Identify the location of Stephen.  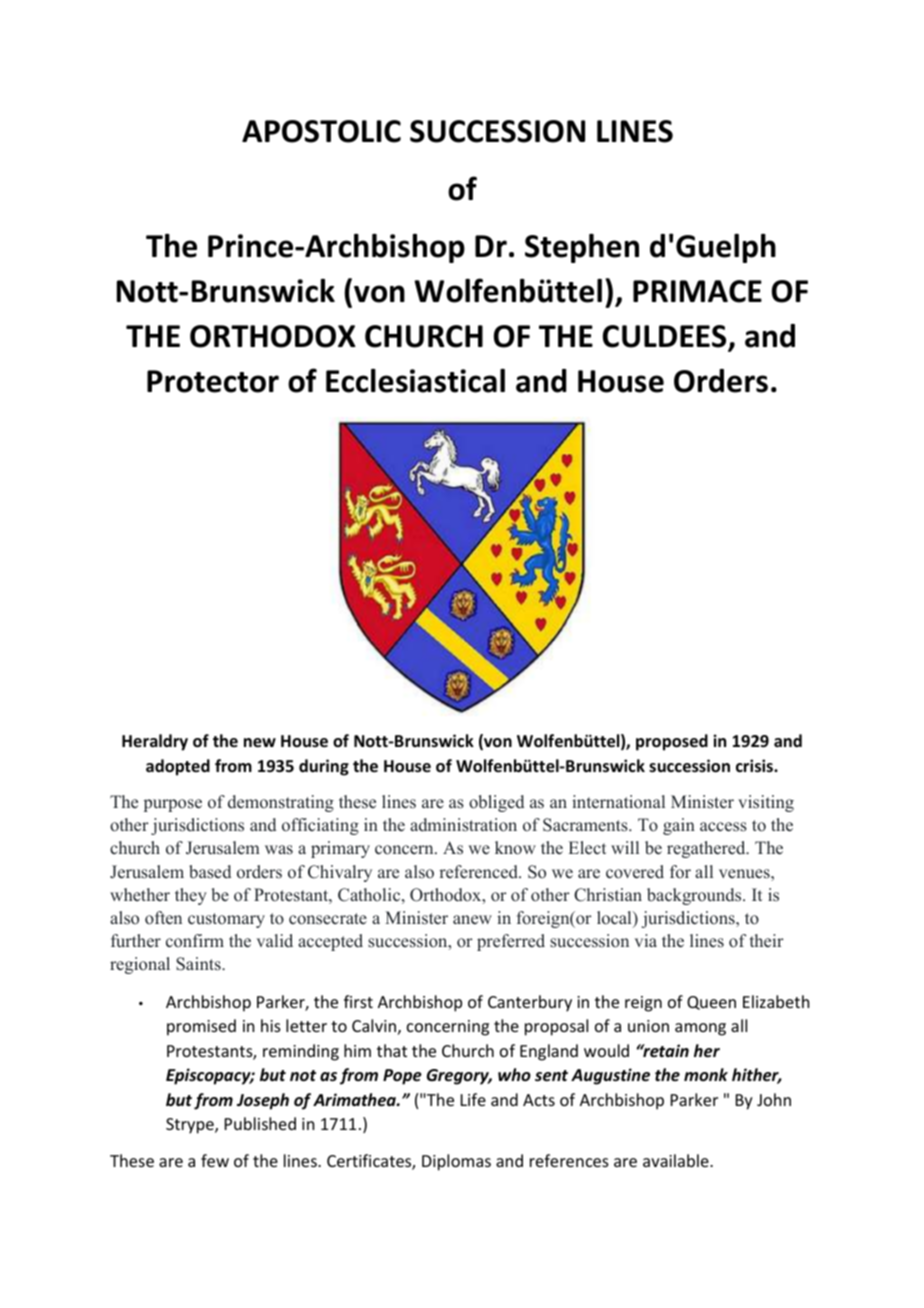
(582, 248).
